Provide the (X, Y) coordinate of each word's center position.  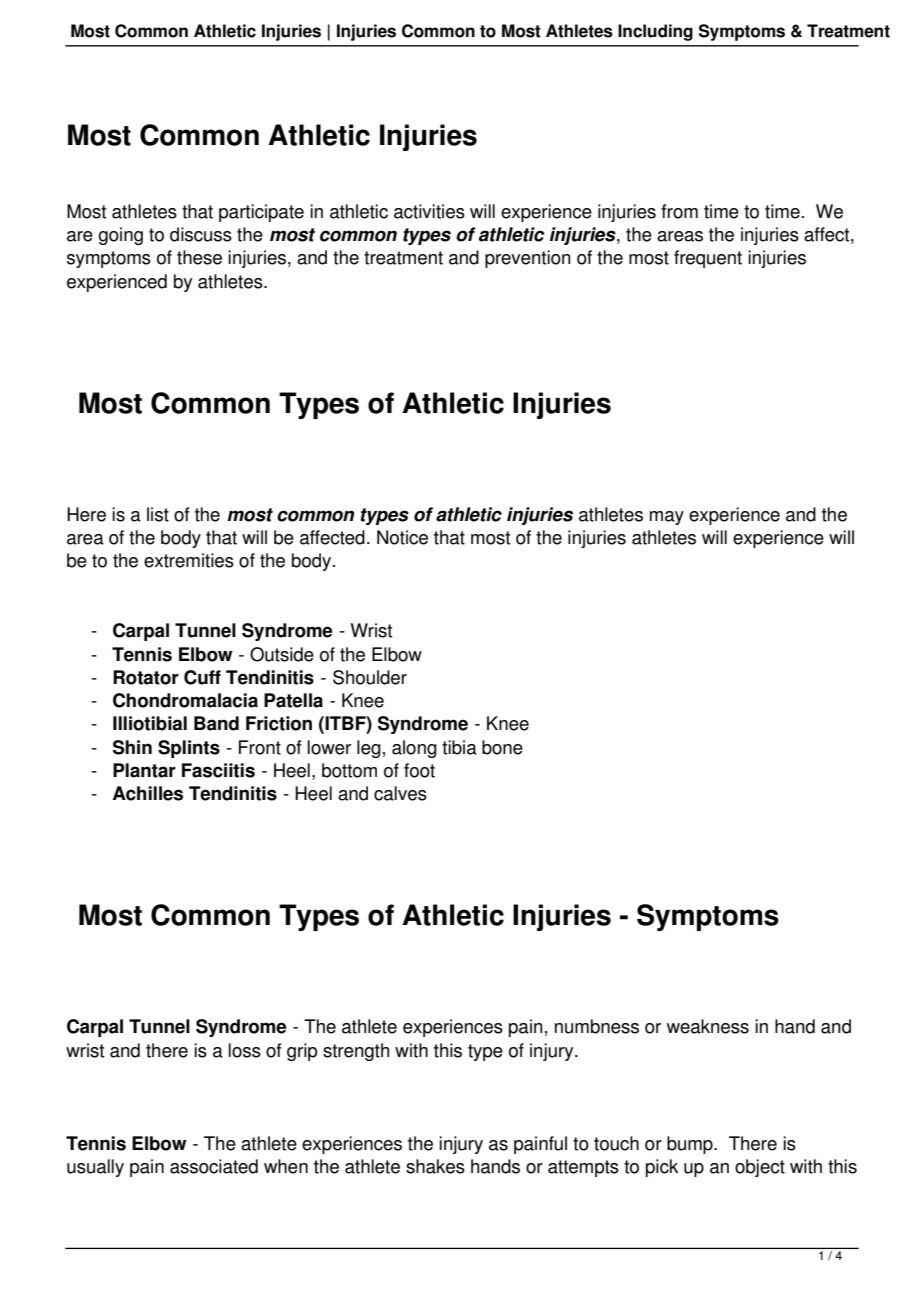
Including (655, 32)
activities (429, 211)
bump (691, 1145)
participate (261, 213)
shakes (435, 1166)
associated (214, 1166)
